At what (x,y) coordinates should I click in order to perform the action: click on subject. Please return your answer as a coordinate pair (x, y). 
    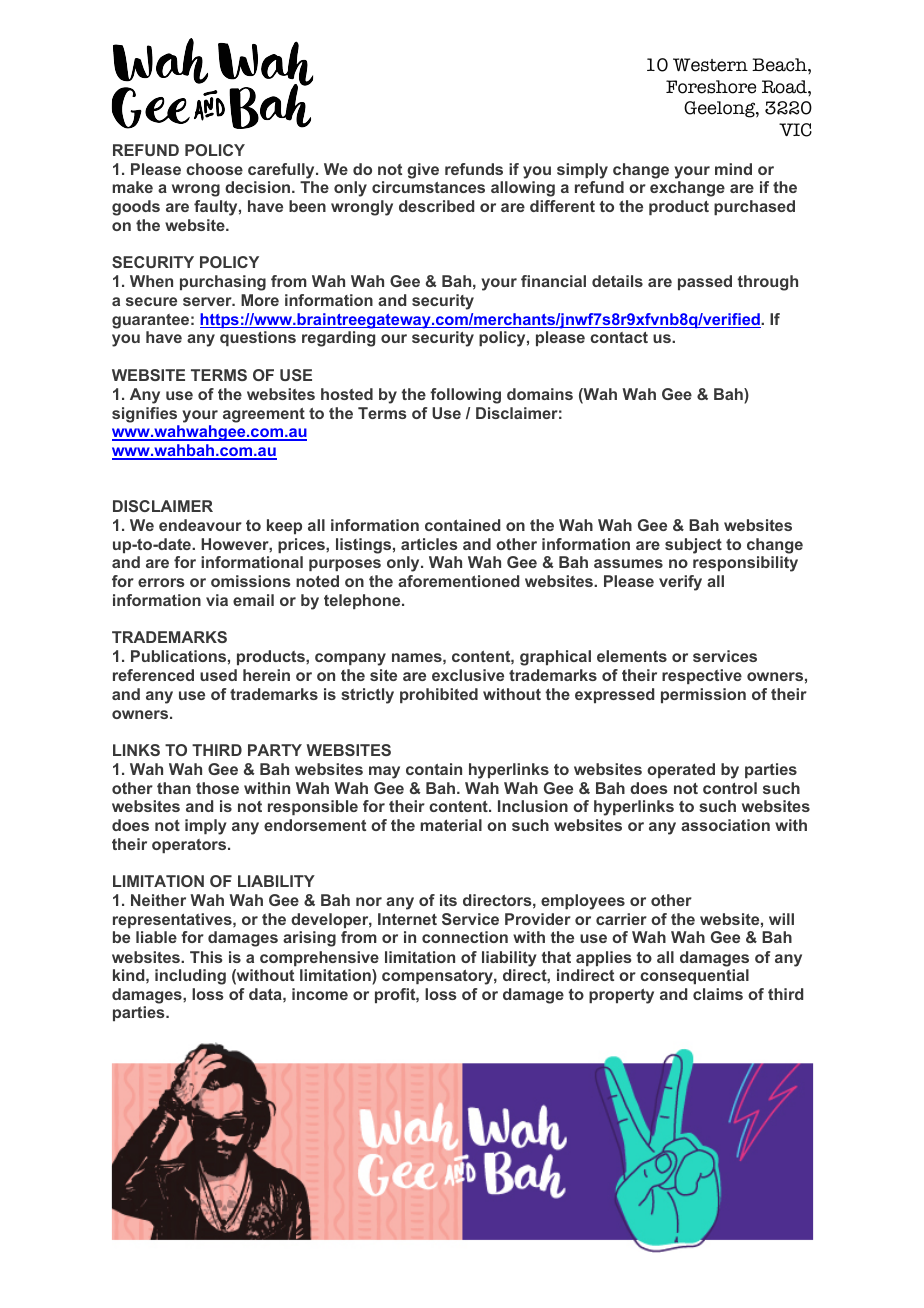
    Looking at the image, I should click on (693, 546).
